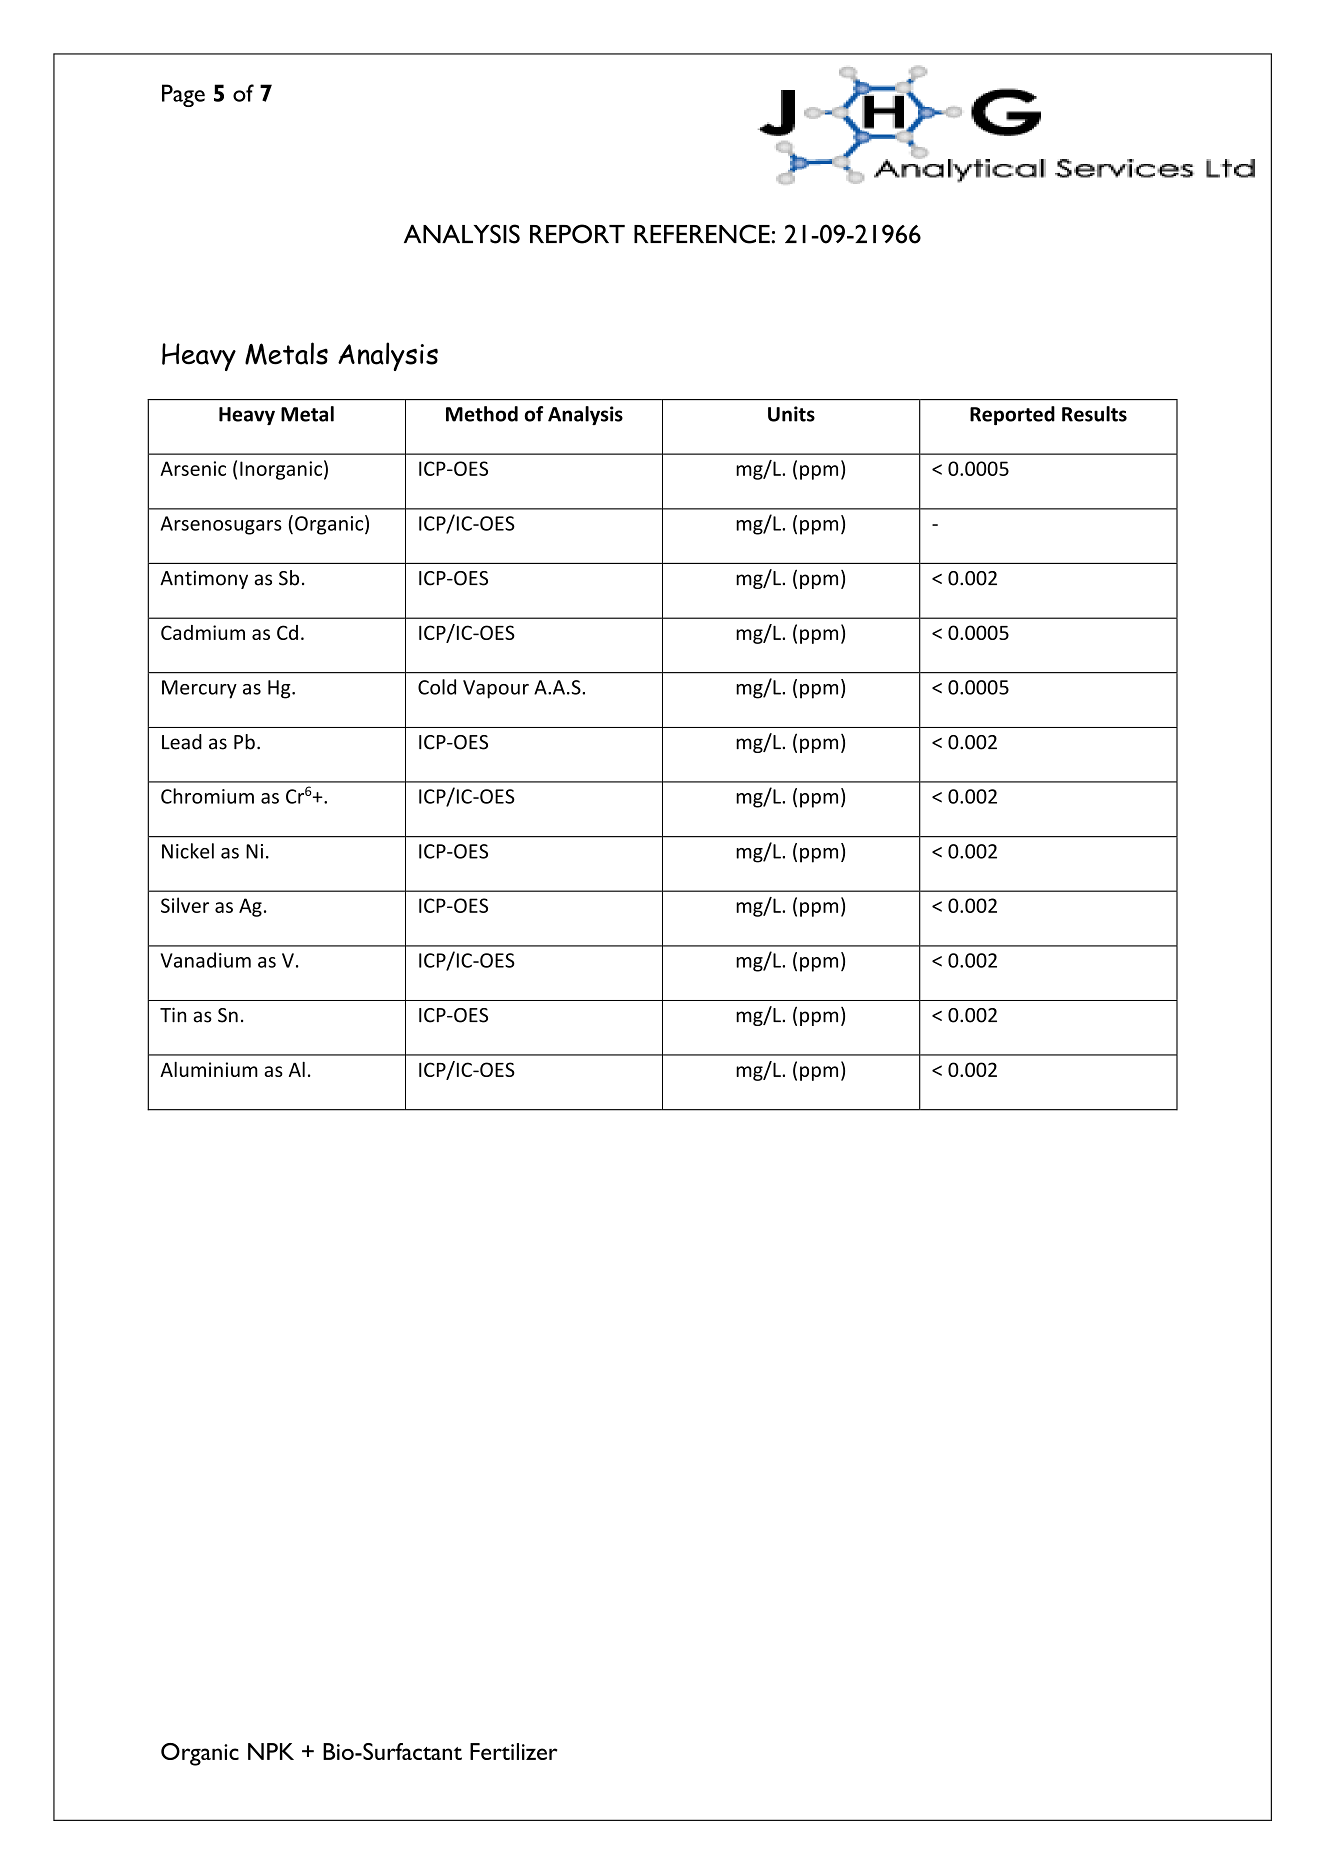 Image resolution: width=1325 pixels, height=1874 pixels. I want to click on REFERENCE, so click(703, 234).
